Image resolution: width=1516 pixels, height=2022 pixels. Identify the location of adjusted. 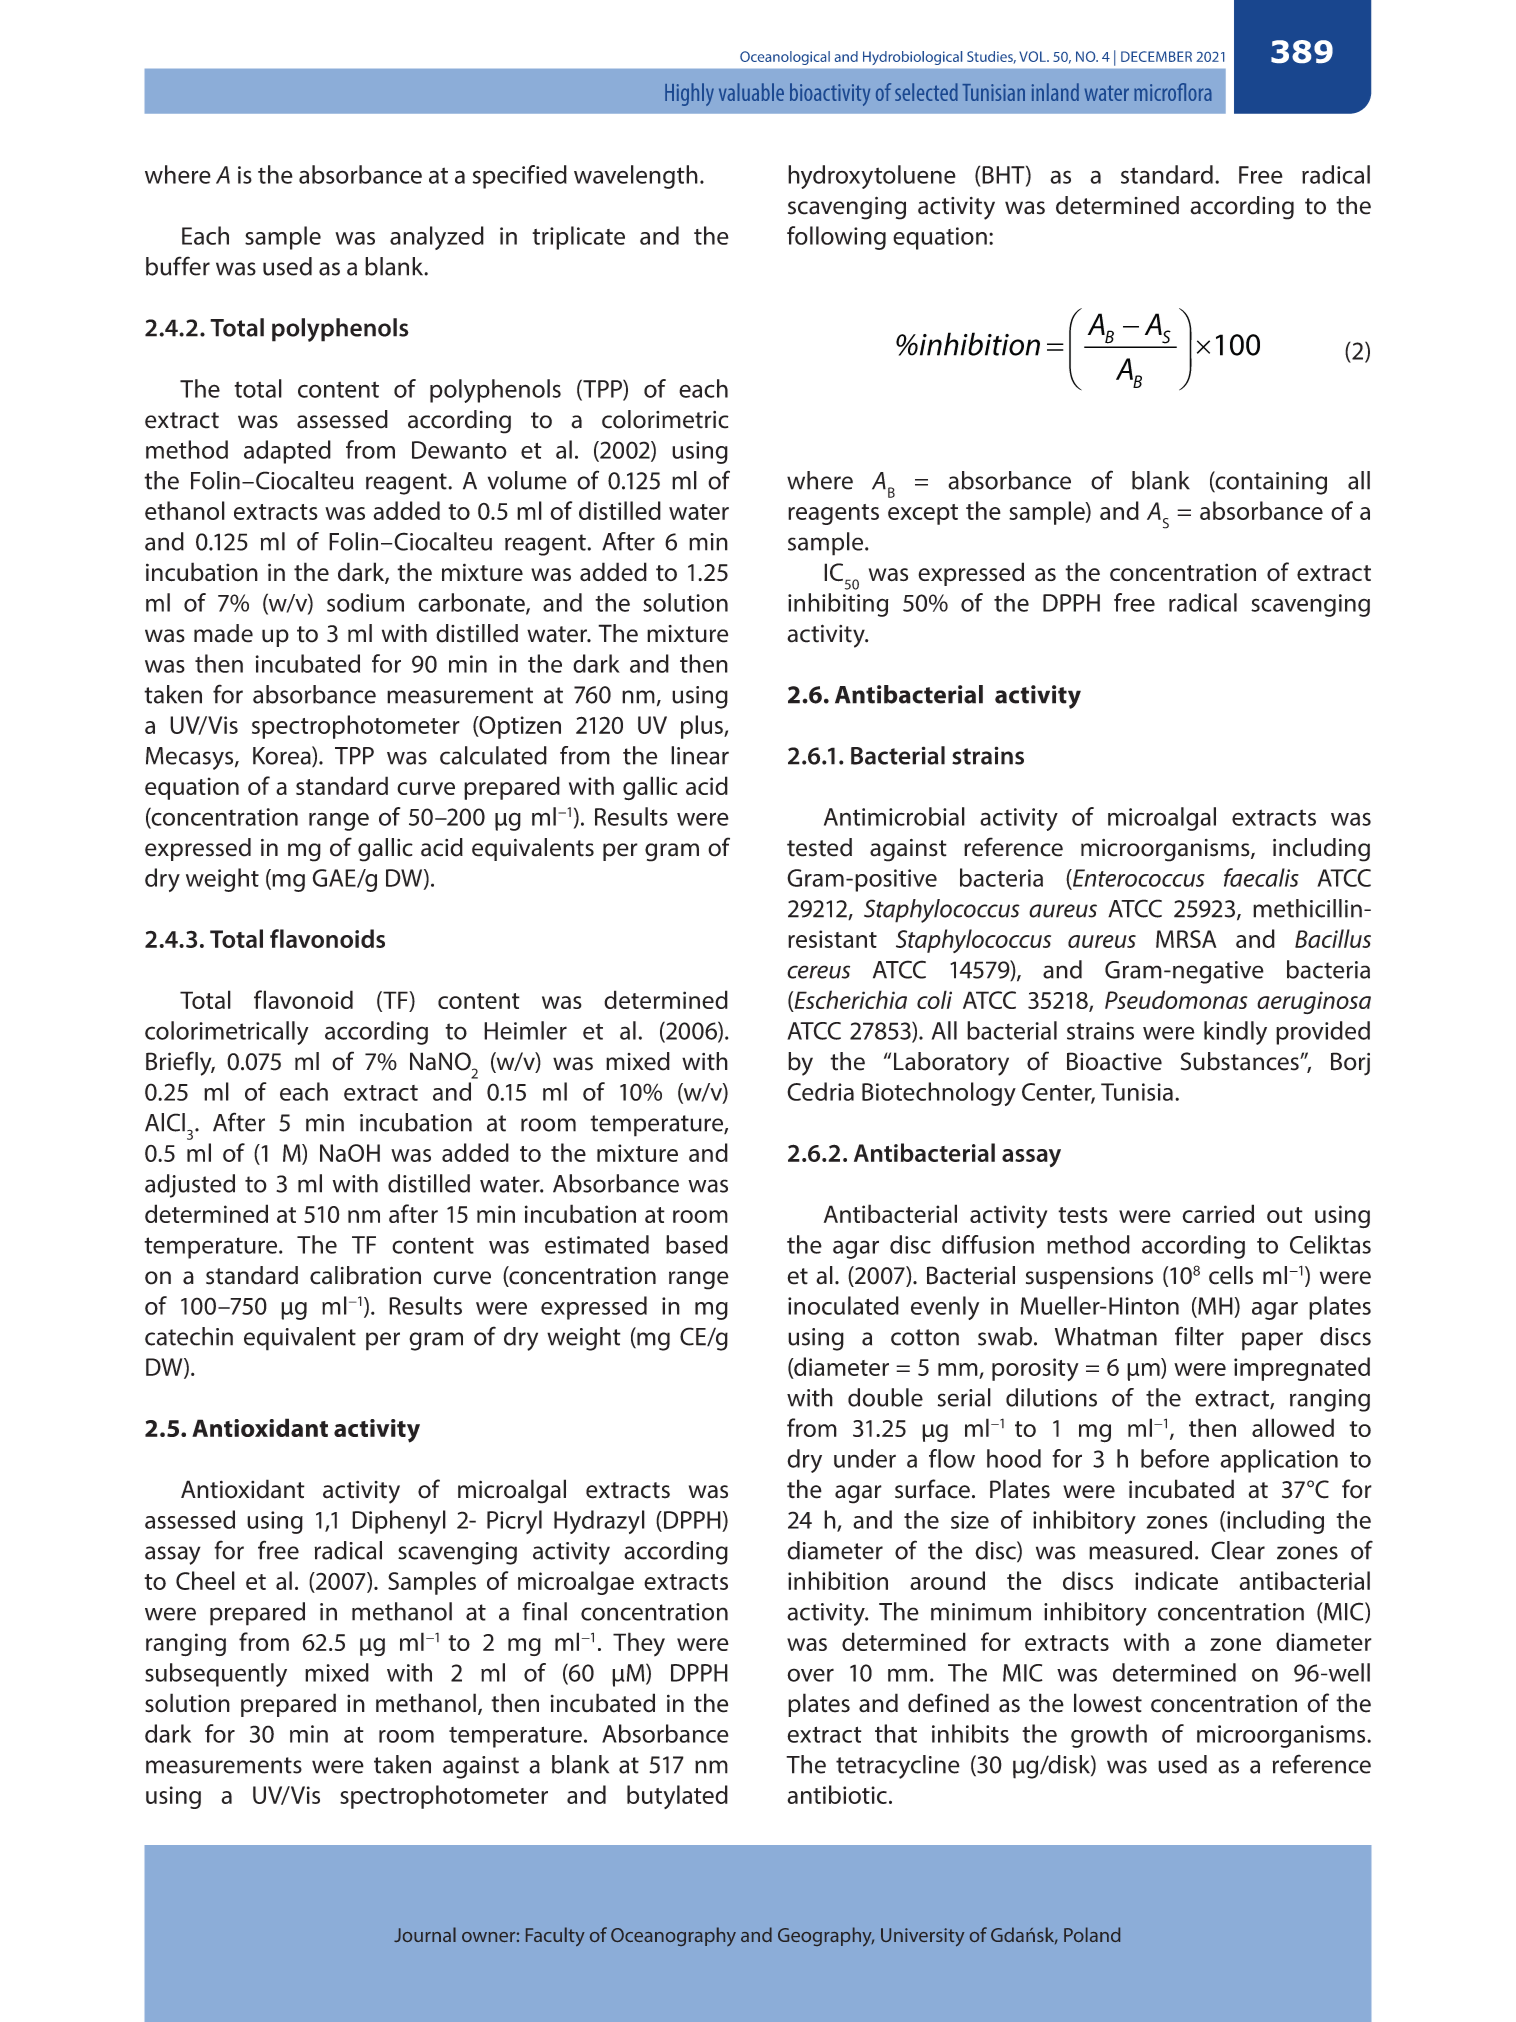
(190, 1186).
